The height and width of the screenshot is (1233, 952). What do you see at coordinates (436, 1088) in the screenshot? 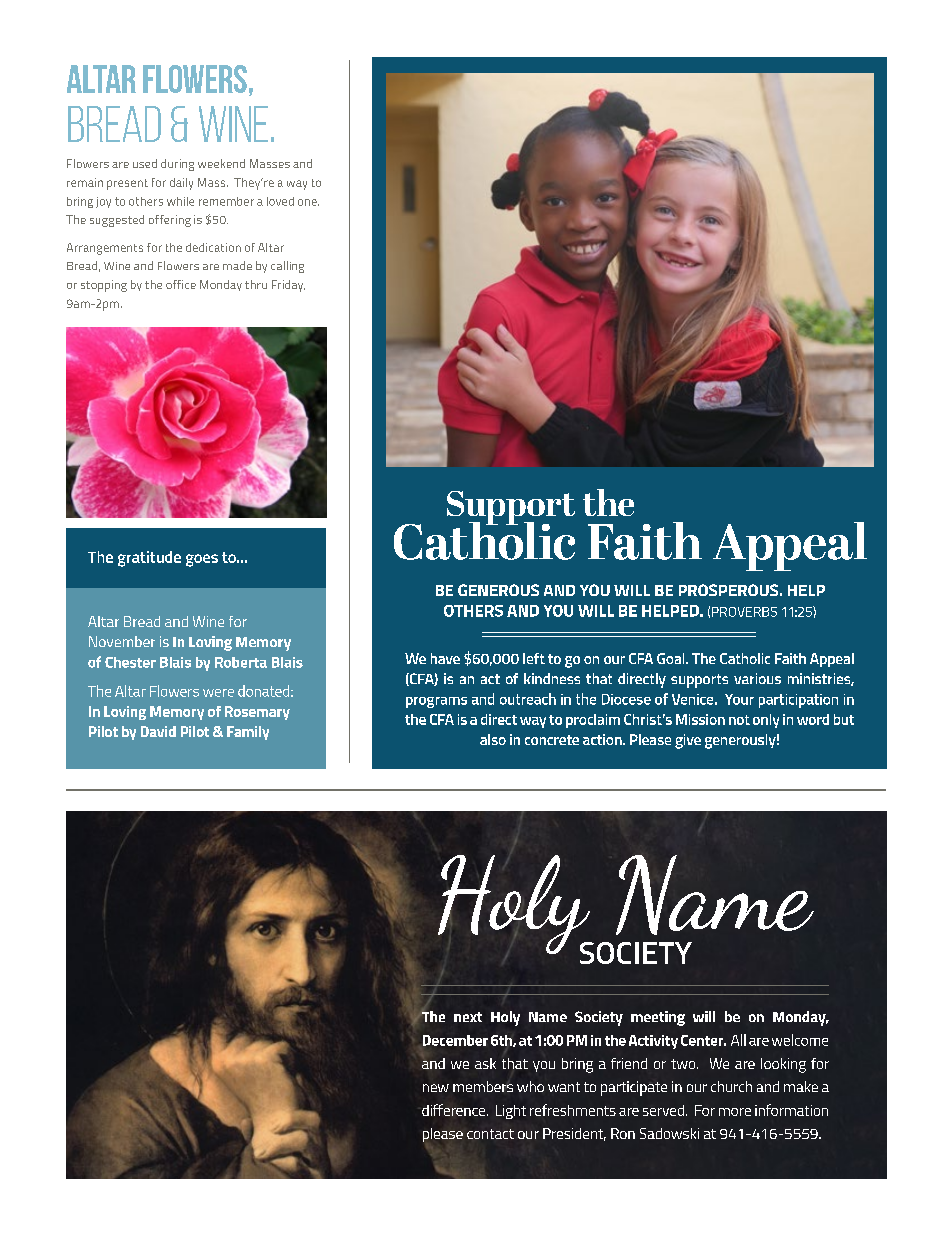
I see `new` at bounding box center [436, 1088].
